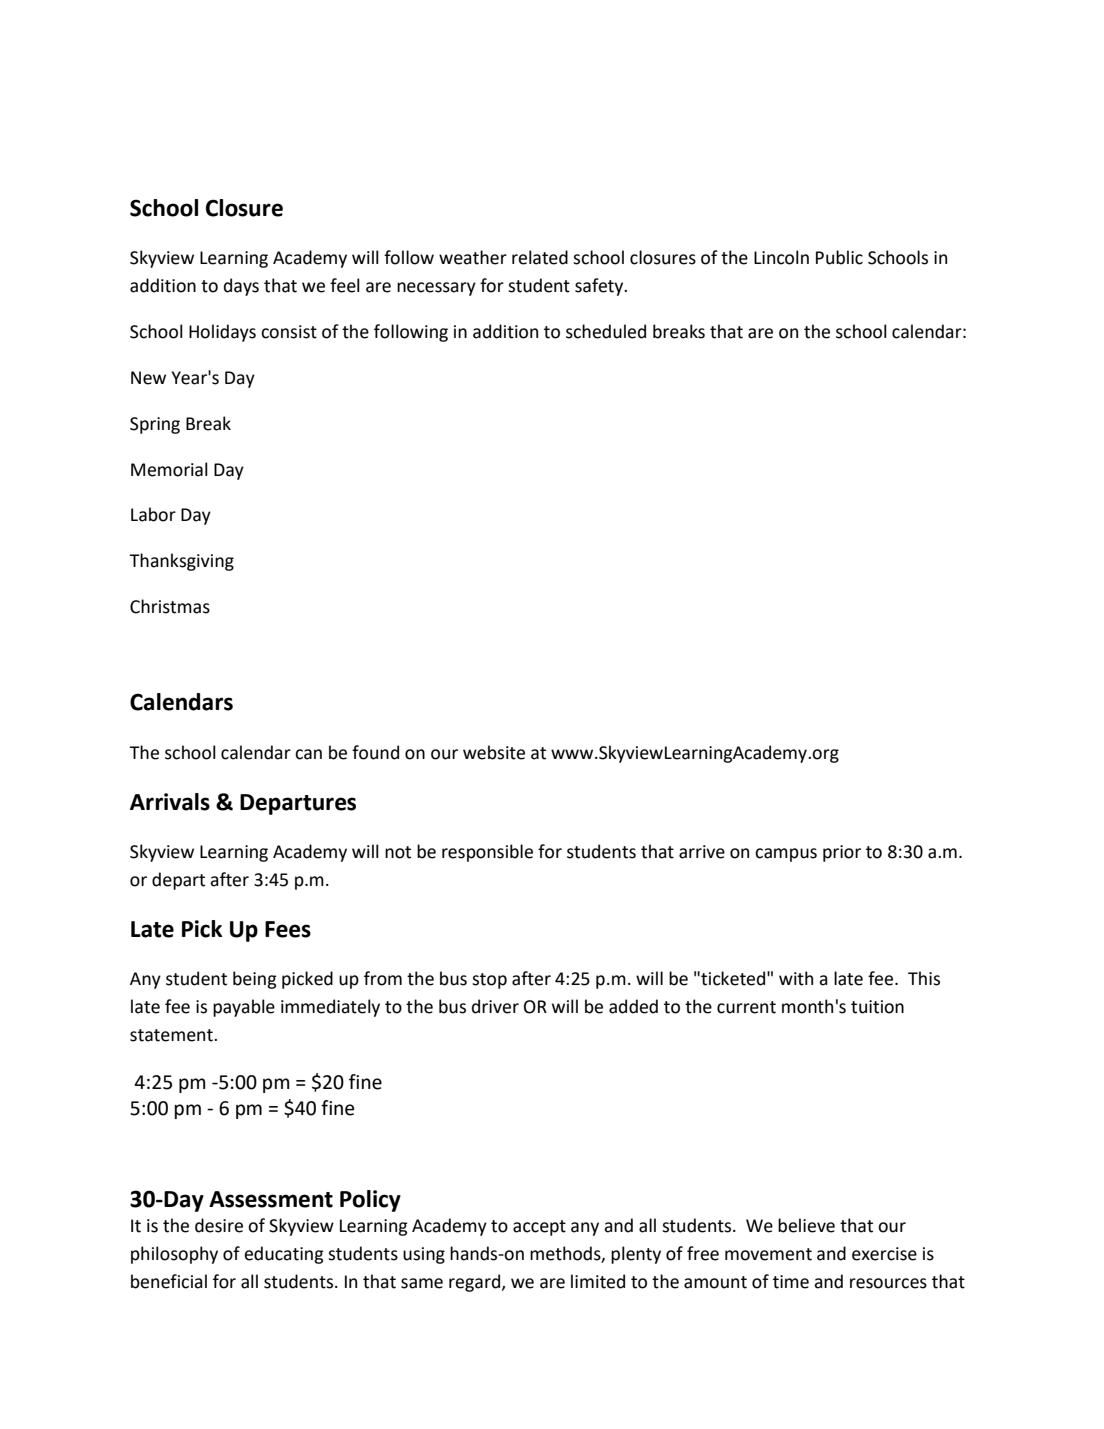 The image size is (1104, 1429). What do you see at coordinates (289, 332) in the screenshot?
I see `consist` at bounding box center [289, 332].
